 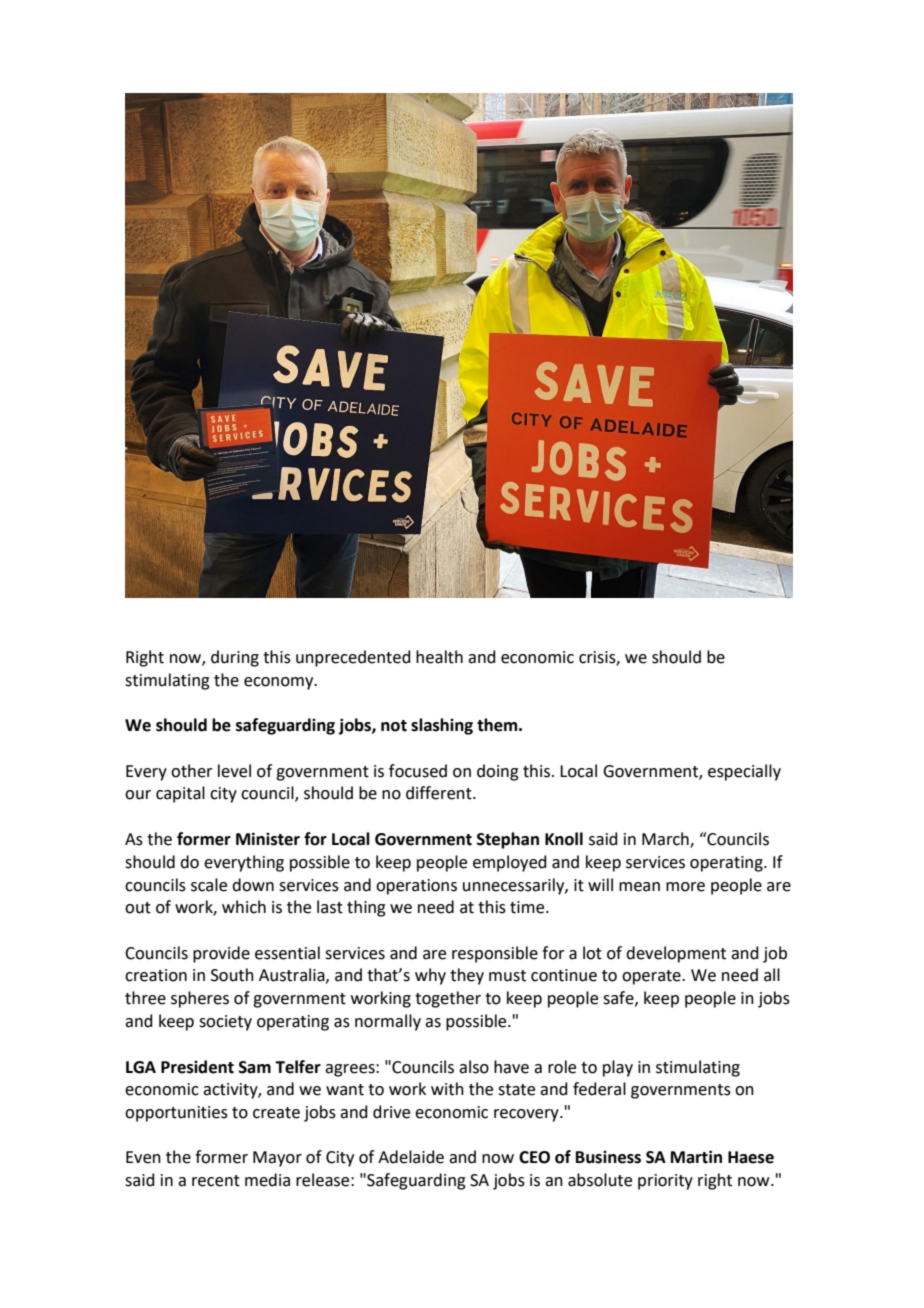 I want to click on recent, so click(x=216, y=1181).
